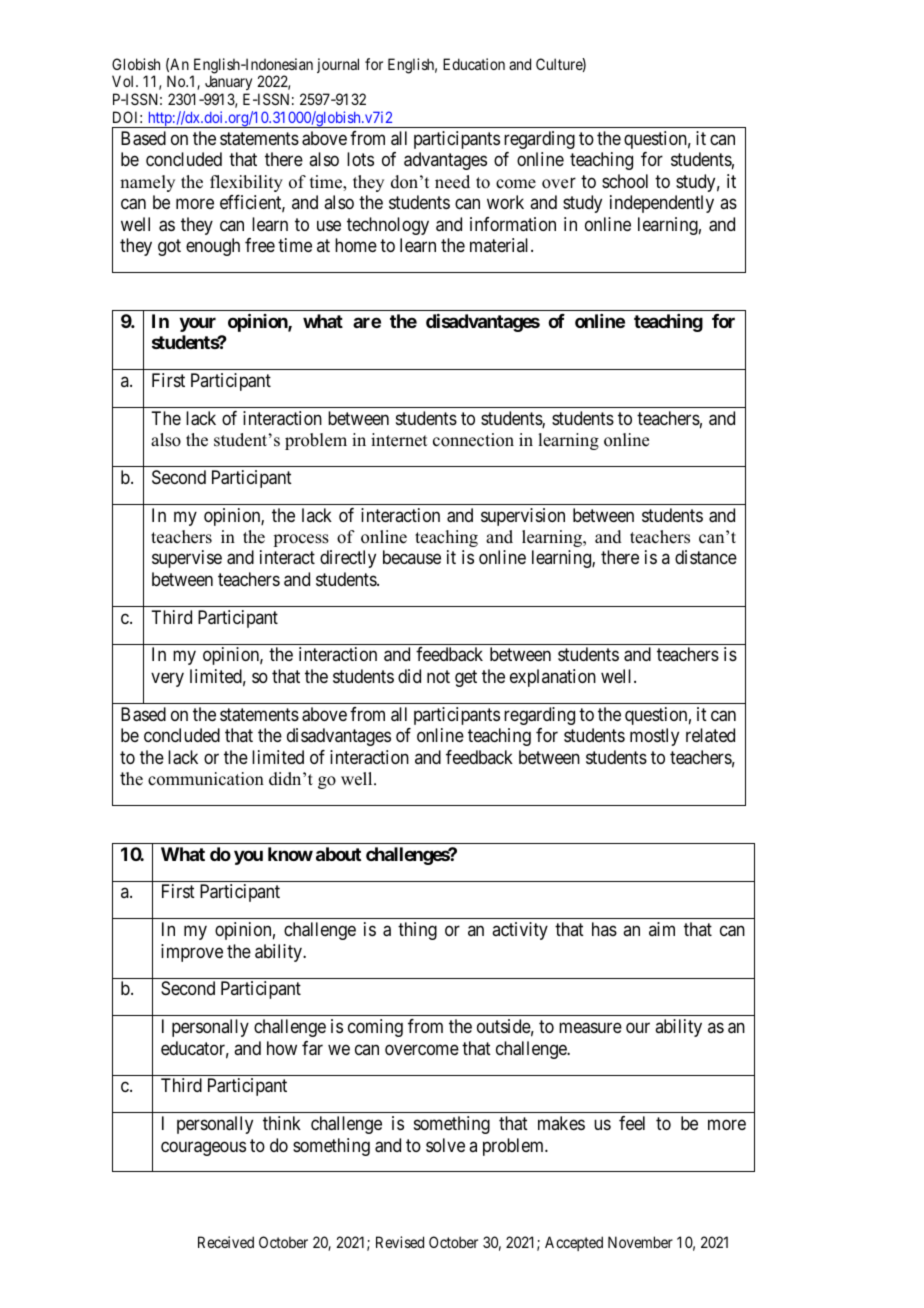  I want to click on distance, so click(706, 557).
